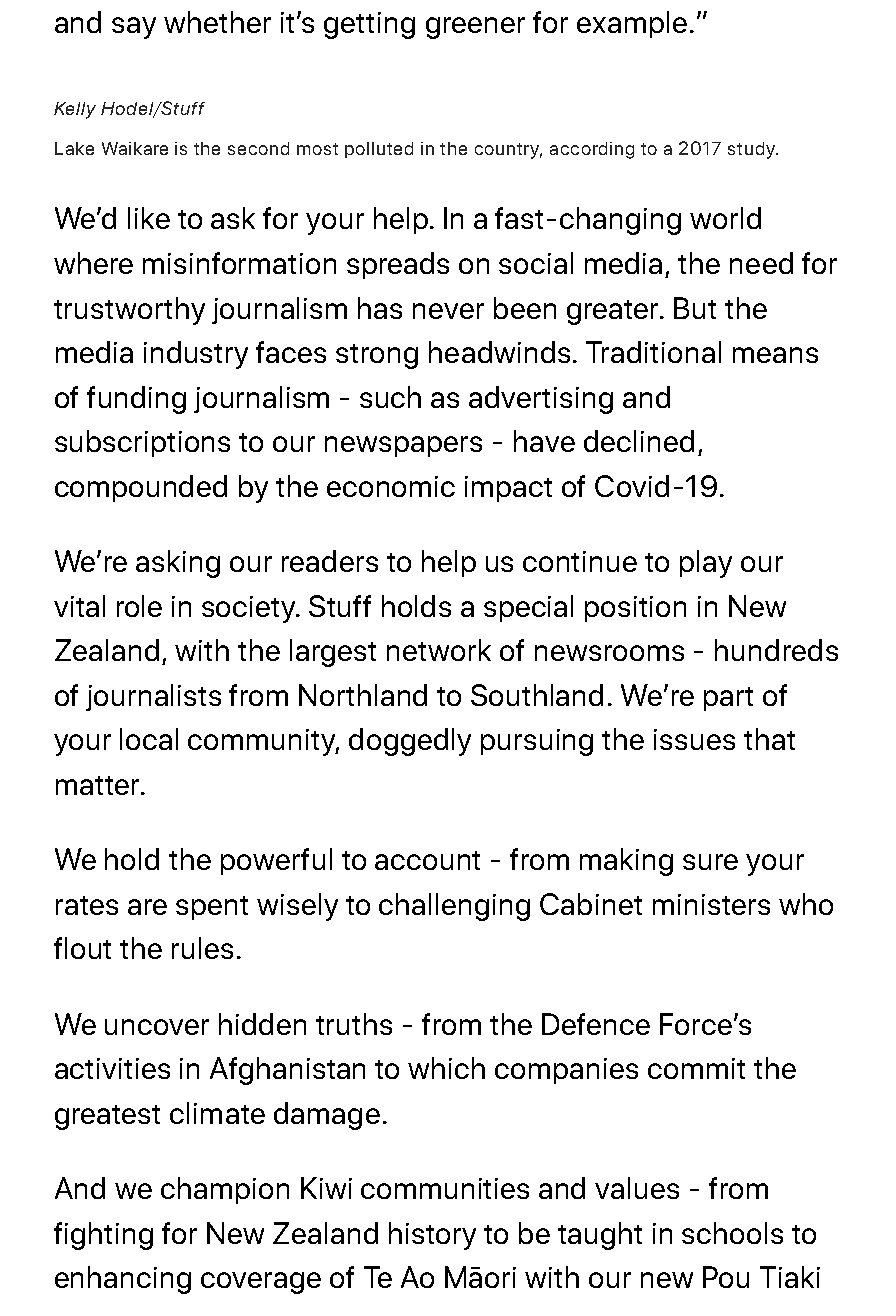 The image size is (896, 1316). I want to click on industry, so click(196, 355).
